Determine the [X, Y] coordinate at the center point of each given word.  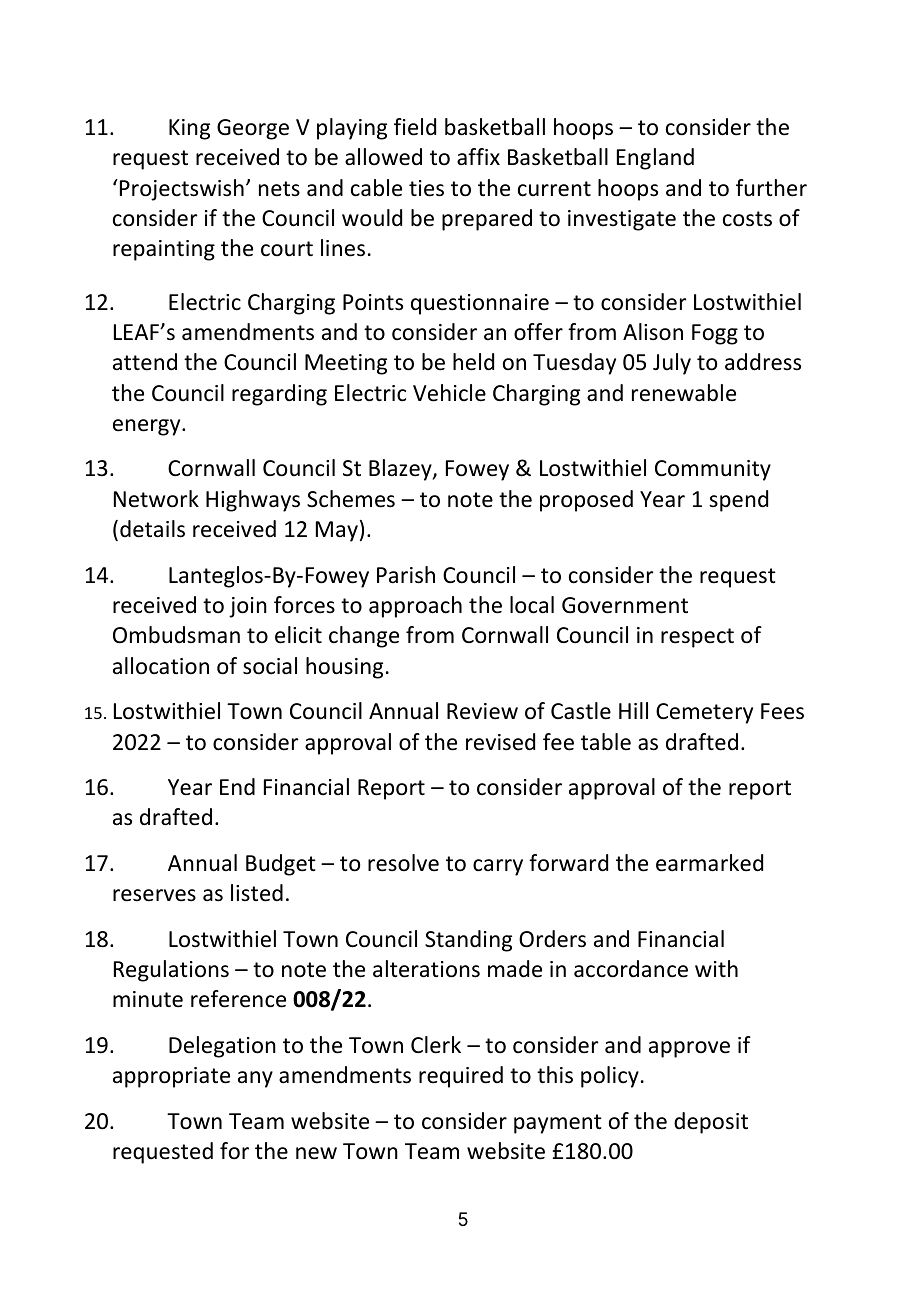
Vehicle [449, 393]
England [655, 159]
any [255, 1079]
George [253, 129]
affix [478, 157]
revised [500, 742]
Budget [281, 865]
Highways [253, 501]
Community [713, 470]
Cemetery [704, 713]
